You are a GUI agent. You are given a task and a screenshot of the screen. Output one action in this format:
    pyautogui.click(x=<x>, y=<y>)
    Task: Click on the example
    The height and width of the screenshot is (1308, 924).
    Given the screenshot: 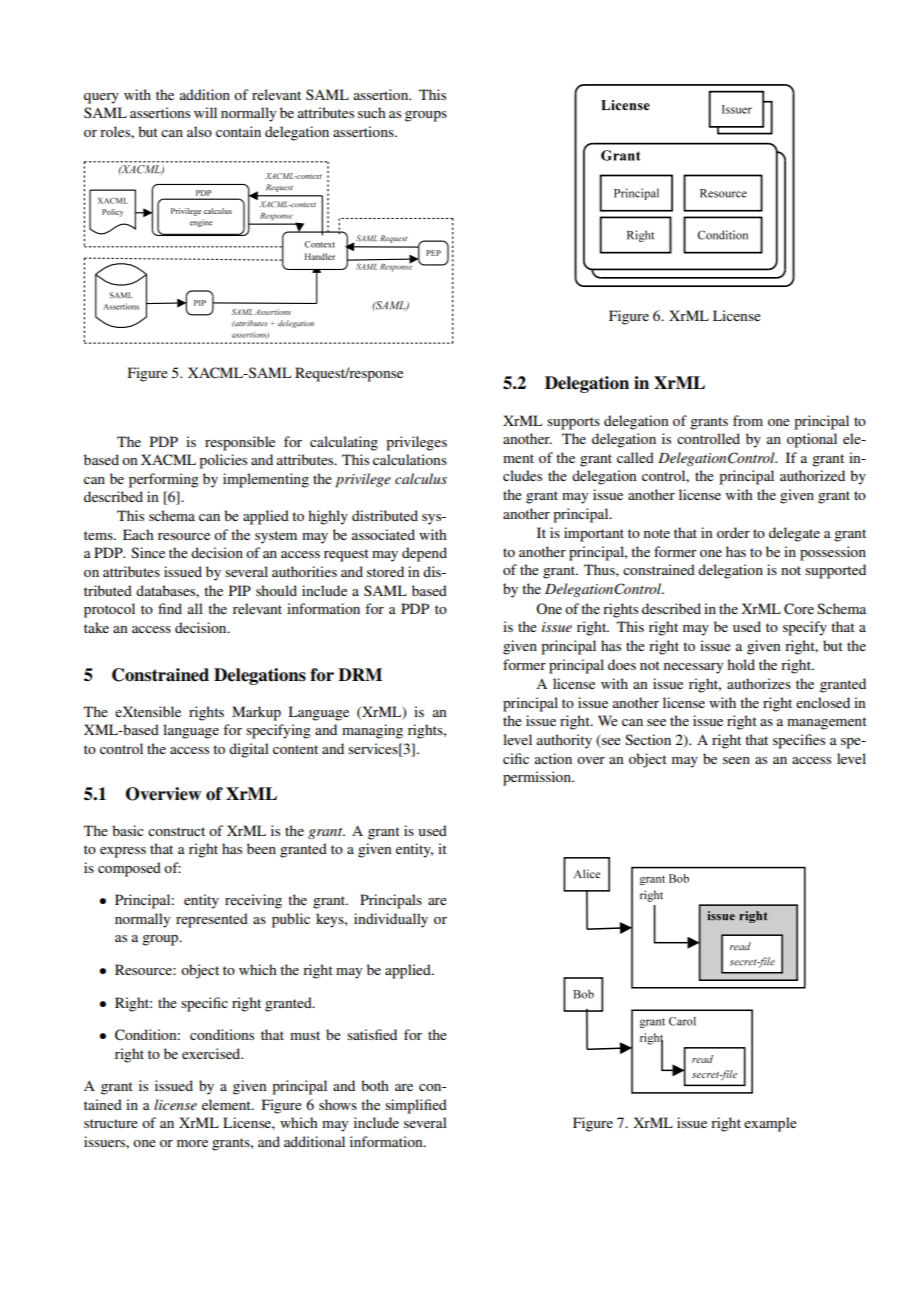 What is the action you would take?
    pyautogui.click(x=770, y=1124)
